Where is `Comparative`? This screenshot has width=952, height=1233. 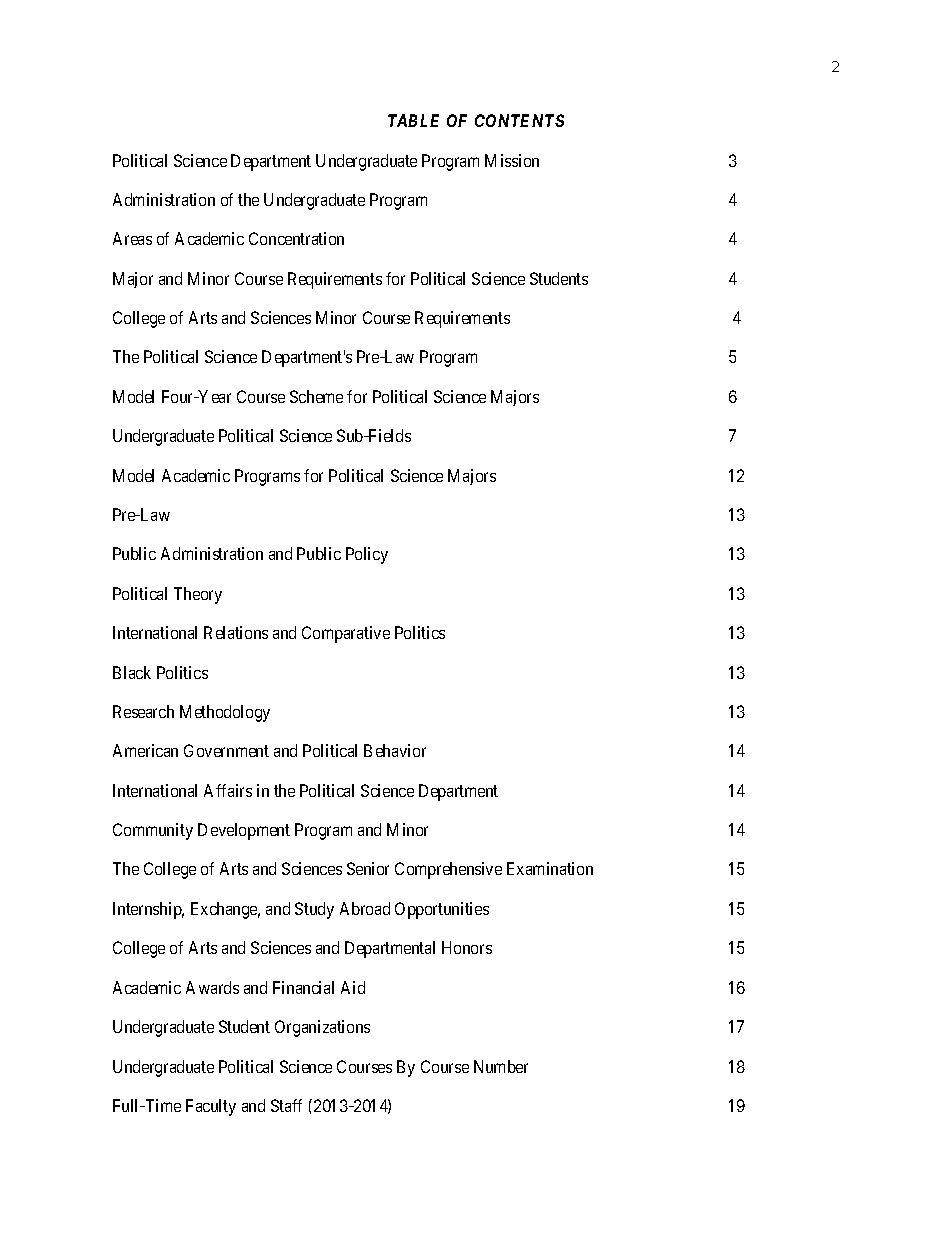
Comparative is located at coordinates (346, 634).
